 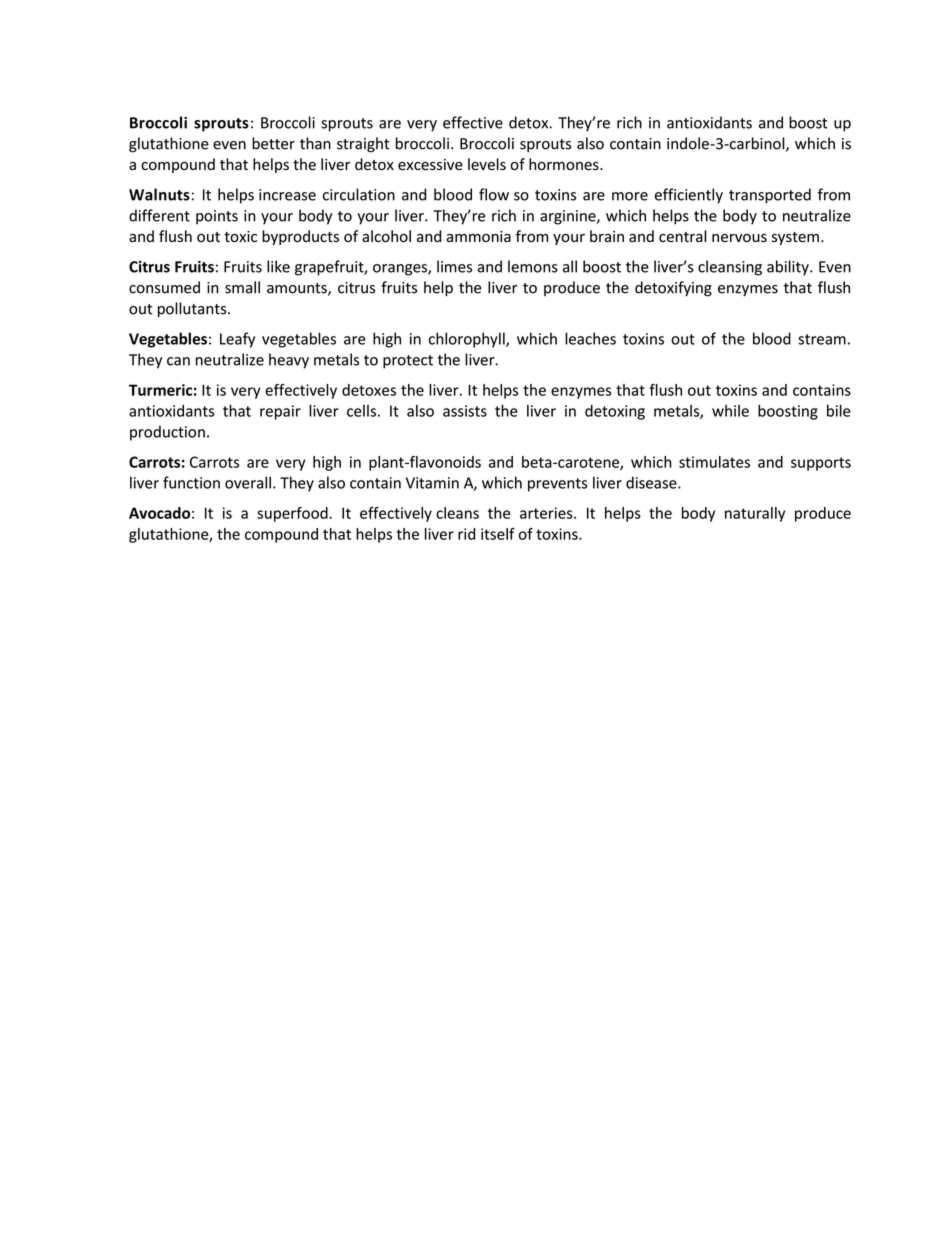 I want to click on itself, so click(x=498, y=534).
